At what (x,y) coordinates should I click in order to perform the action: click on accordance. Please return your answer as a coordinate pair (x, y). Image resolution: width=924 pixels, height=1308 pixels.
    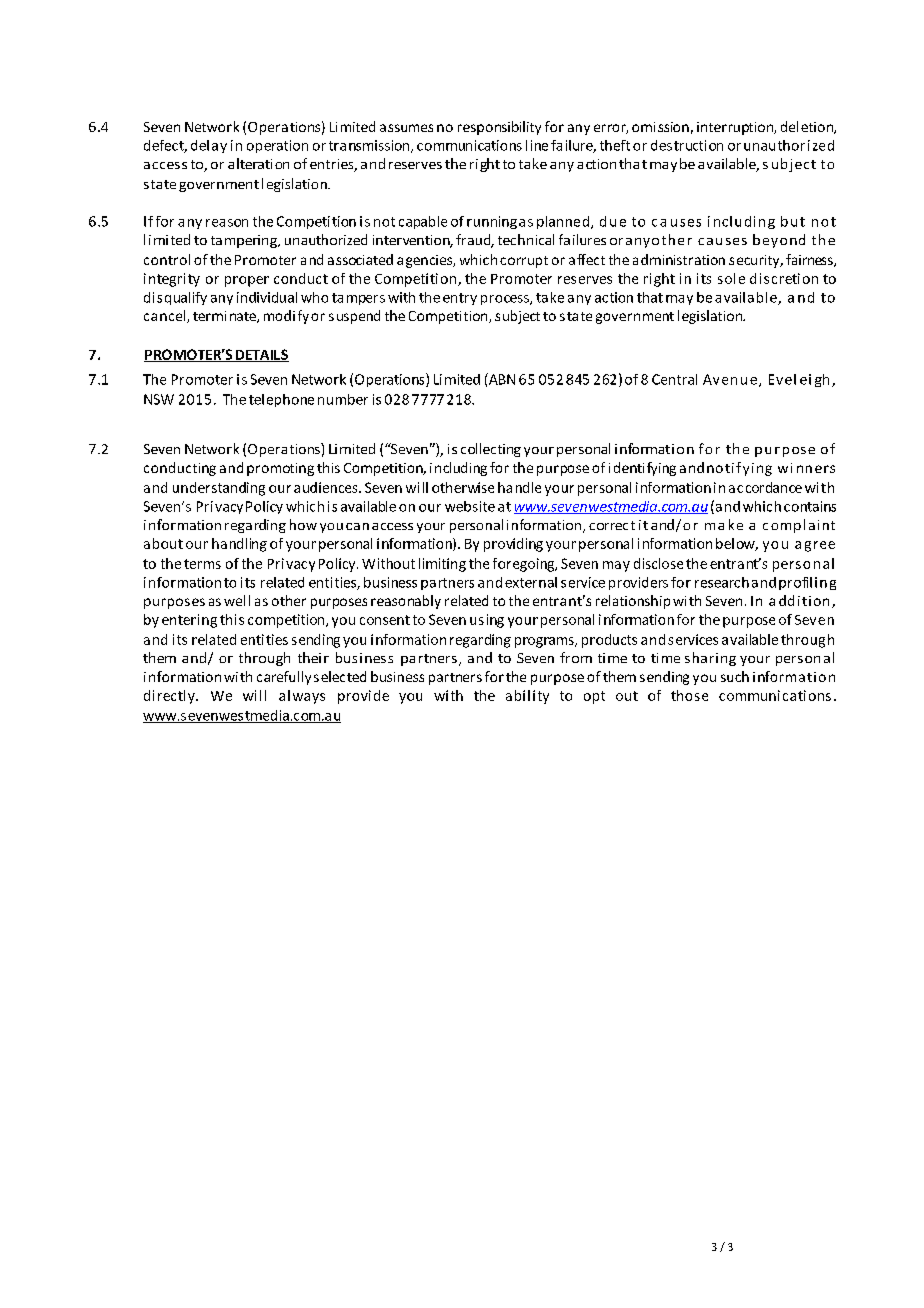
    Looking at the image, I should click on (765, 487).
